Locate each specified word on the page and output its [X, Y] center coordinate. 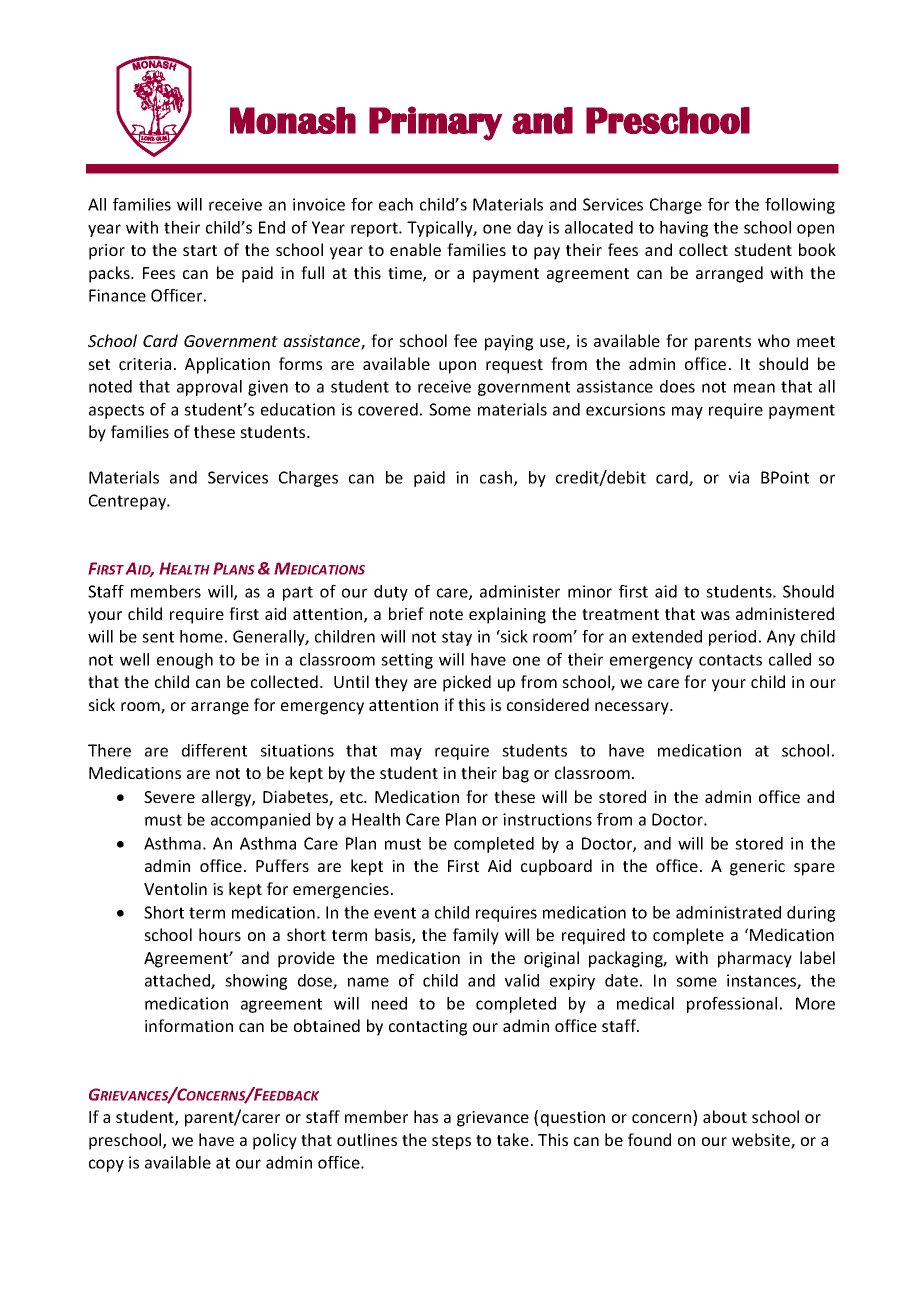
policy [275, 1141]
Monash [293, 120]
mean [754, 388]
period [732, 638]
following [800, 206]
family [476, 936]
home [201, 636]
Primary [435, 123]
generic [757, 868]
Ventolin [175, 888]
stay [457, 638]
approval [209, 388]
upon [457, 367]
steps [451, 1142]
